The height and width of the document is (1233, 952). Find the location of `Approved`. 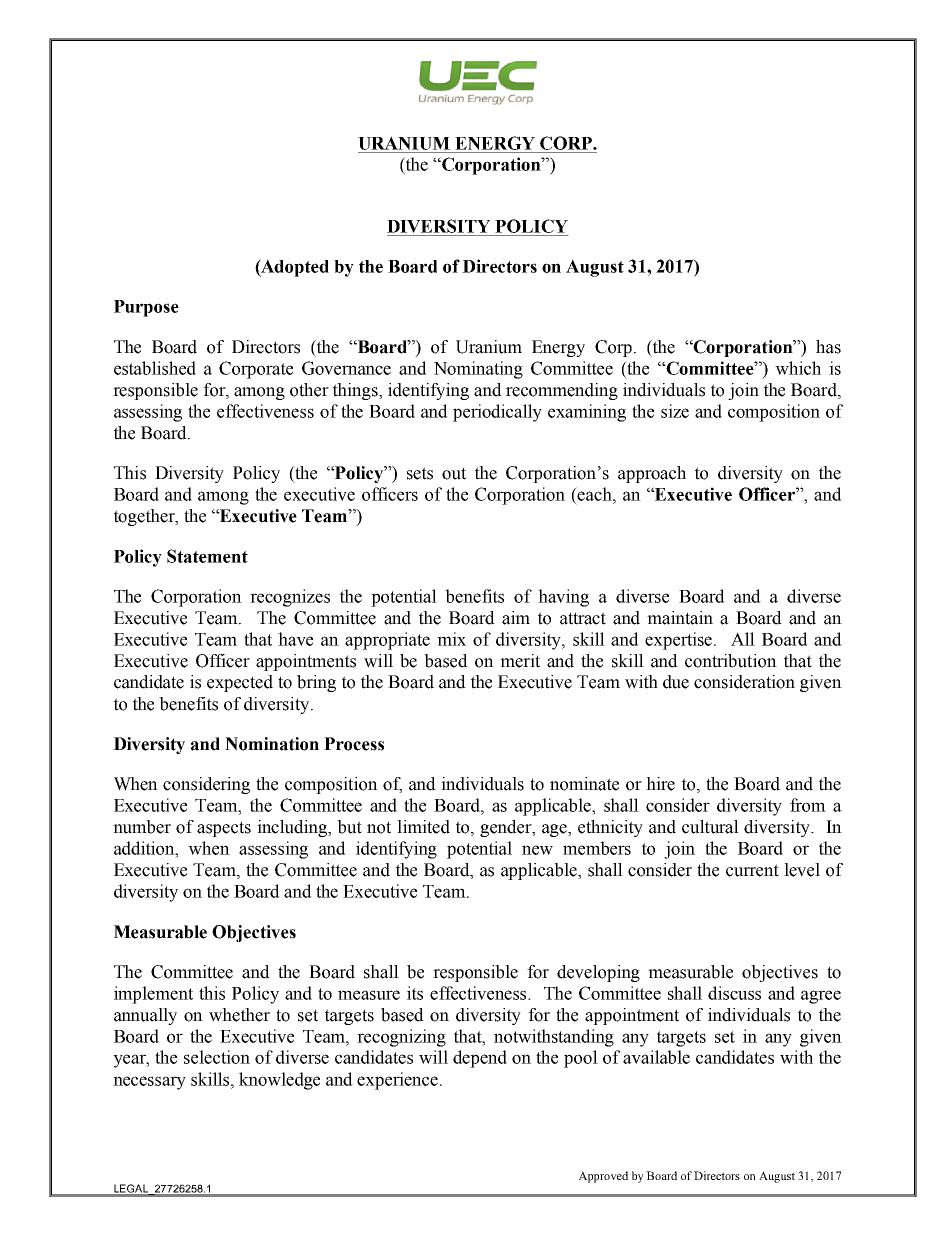

Approved is located at coordinates (603, 1177).
